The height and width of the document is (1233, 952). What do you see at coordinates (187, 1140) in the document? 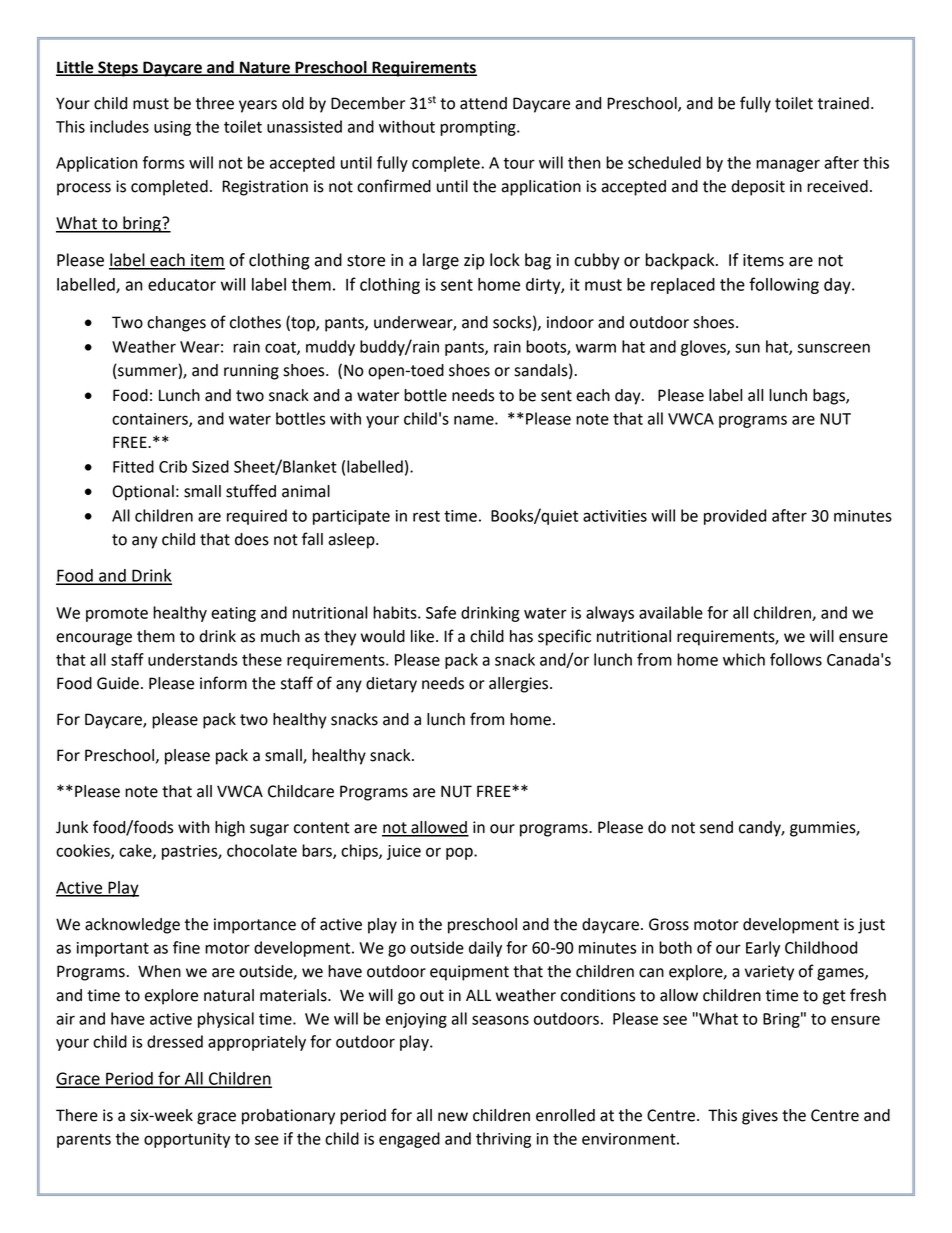
I see `opportunity` at bounding box center [187, 1140].
